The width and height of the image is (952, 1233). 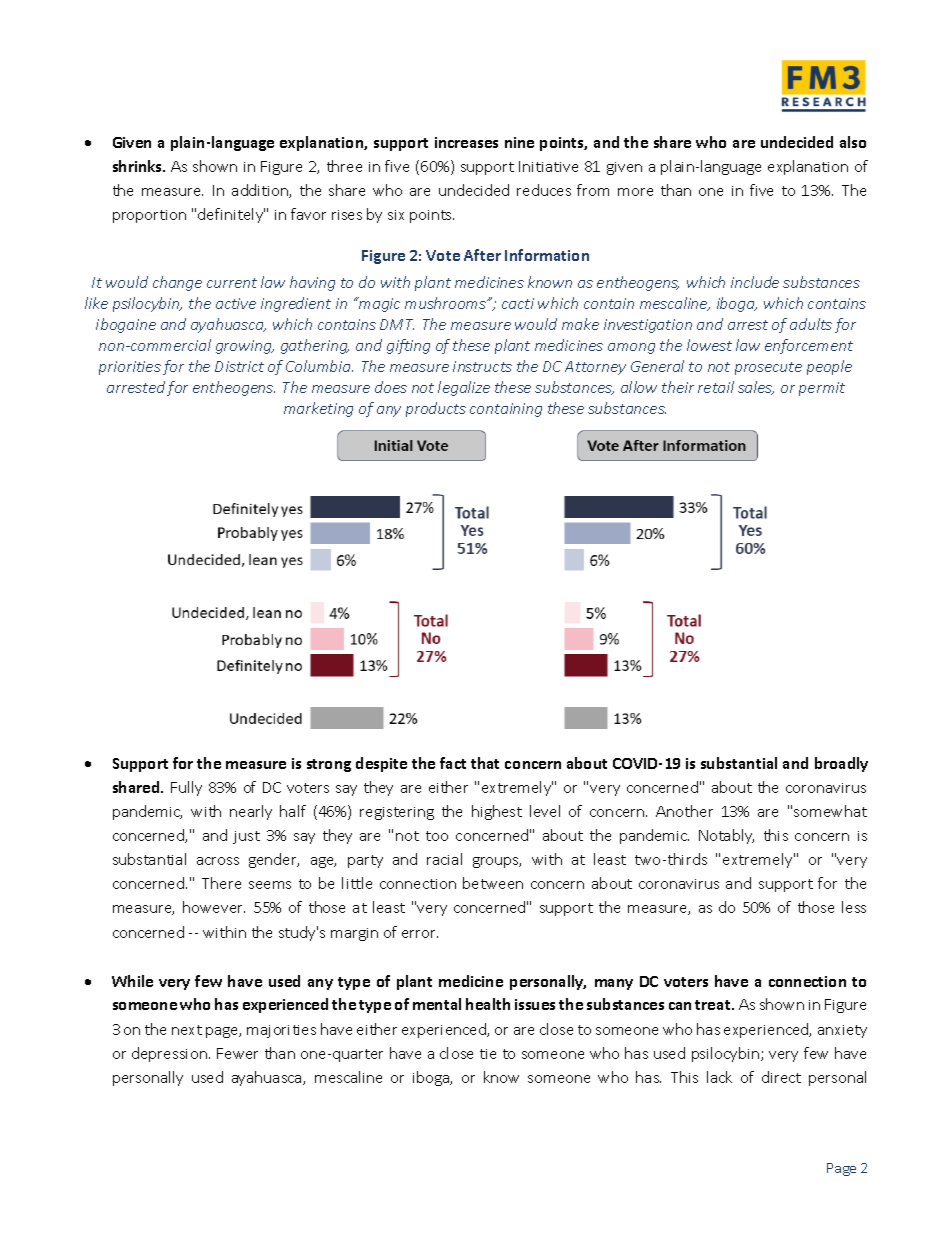 I want to click on shrinks, so click(x=138, y=166).
